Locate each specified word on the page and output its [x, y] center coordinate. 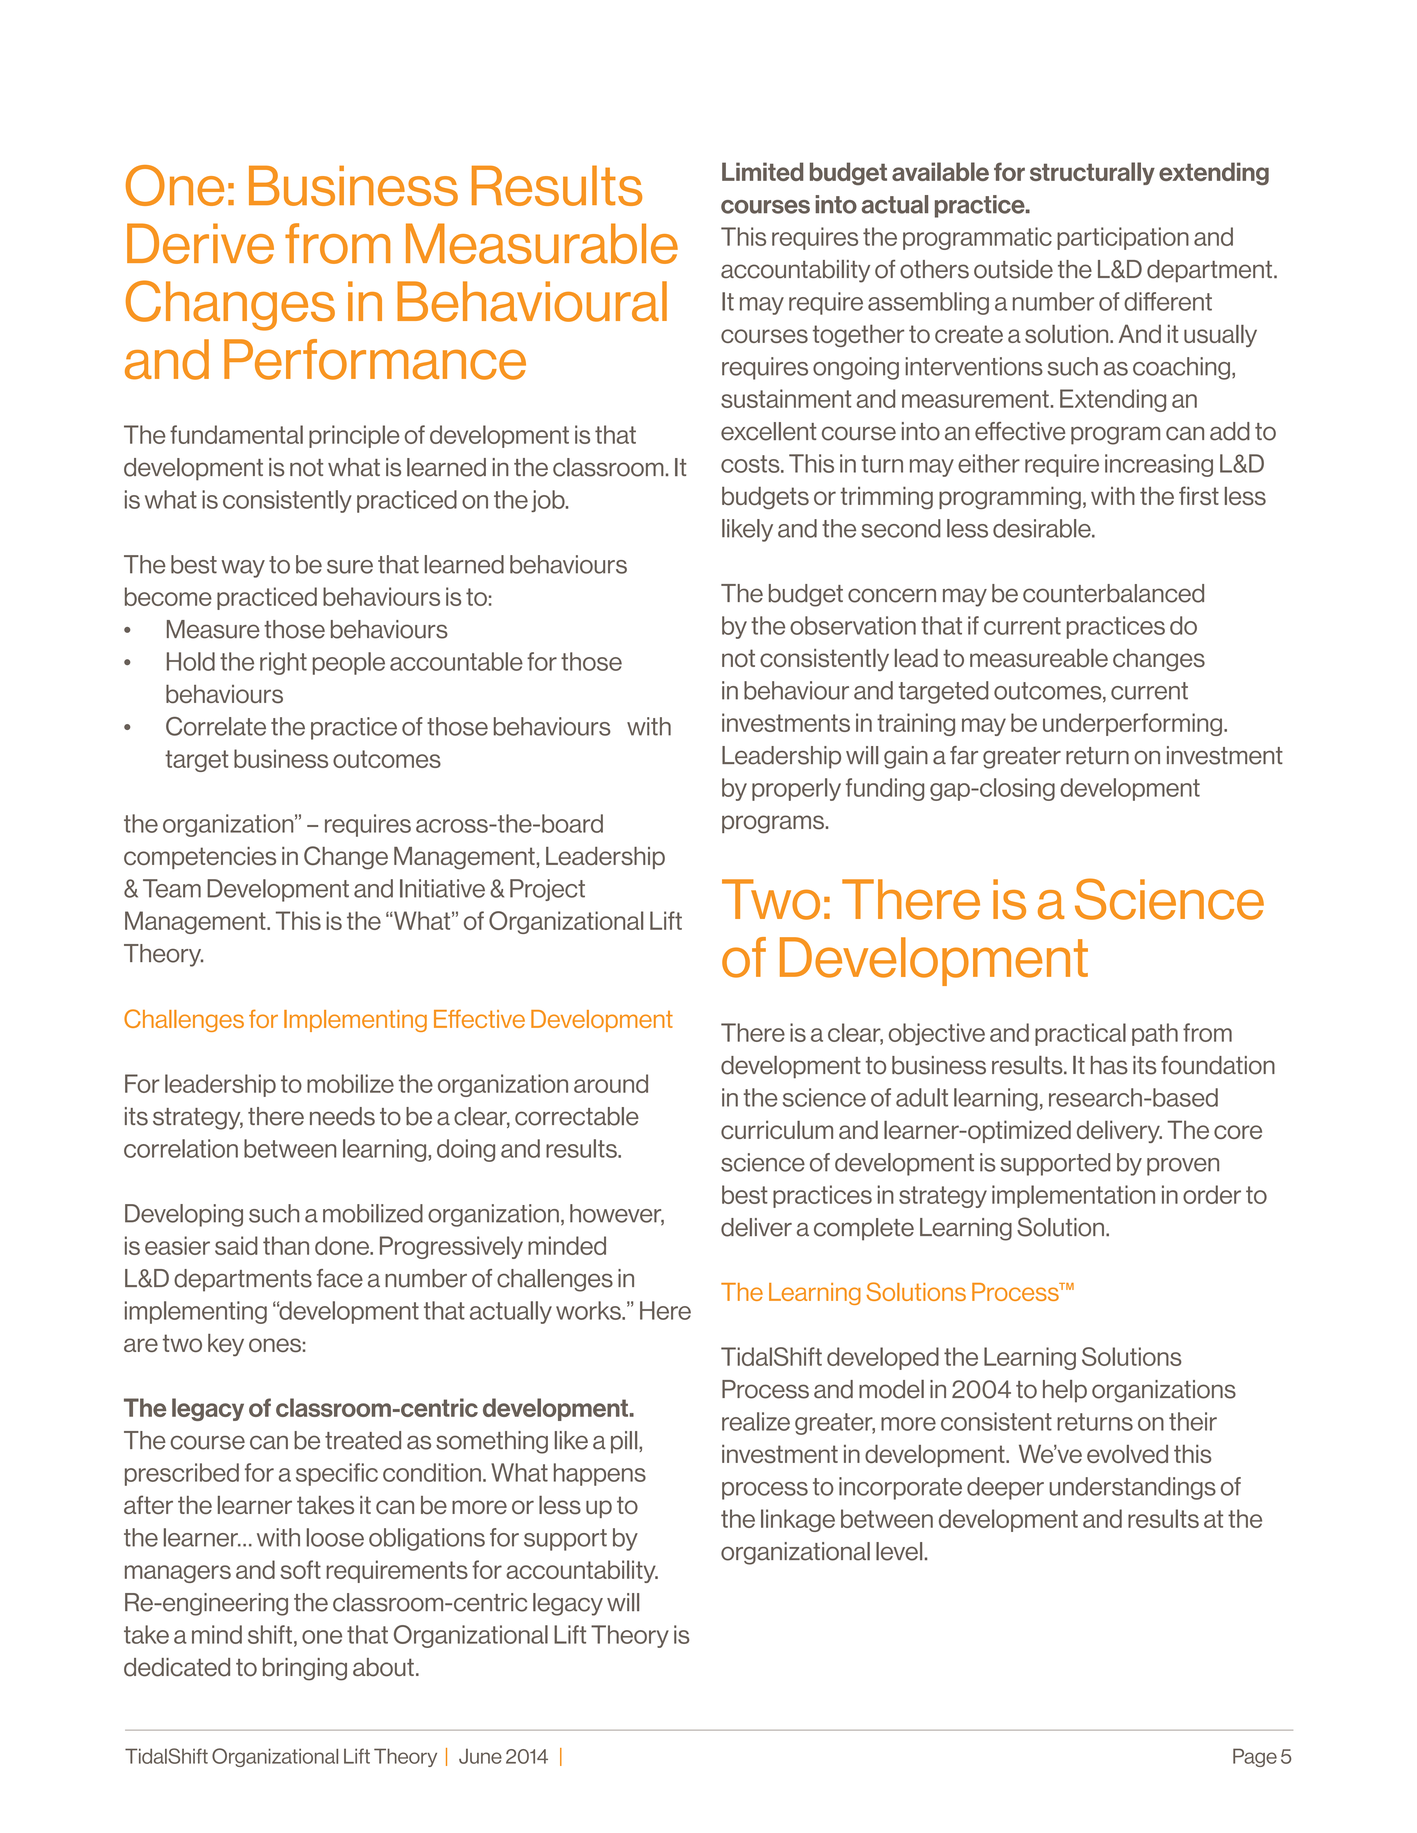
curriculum [777, 1129]
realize [756, 1421]
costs [751, 464]
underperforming [1132, 724]
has [1109, 1065]
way [243, 569]
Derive [200, 243]
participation [1123, 238]
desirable [1043, 528]
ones [275, 1345]
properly [796, 789]
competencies [200, 858]
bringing [305, 1669]
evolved [1127, 1454]
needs [342, 1116]
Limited [762, 171]
